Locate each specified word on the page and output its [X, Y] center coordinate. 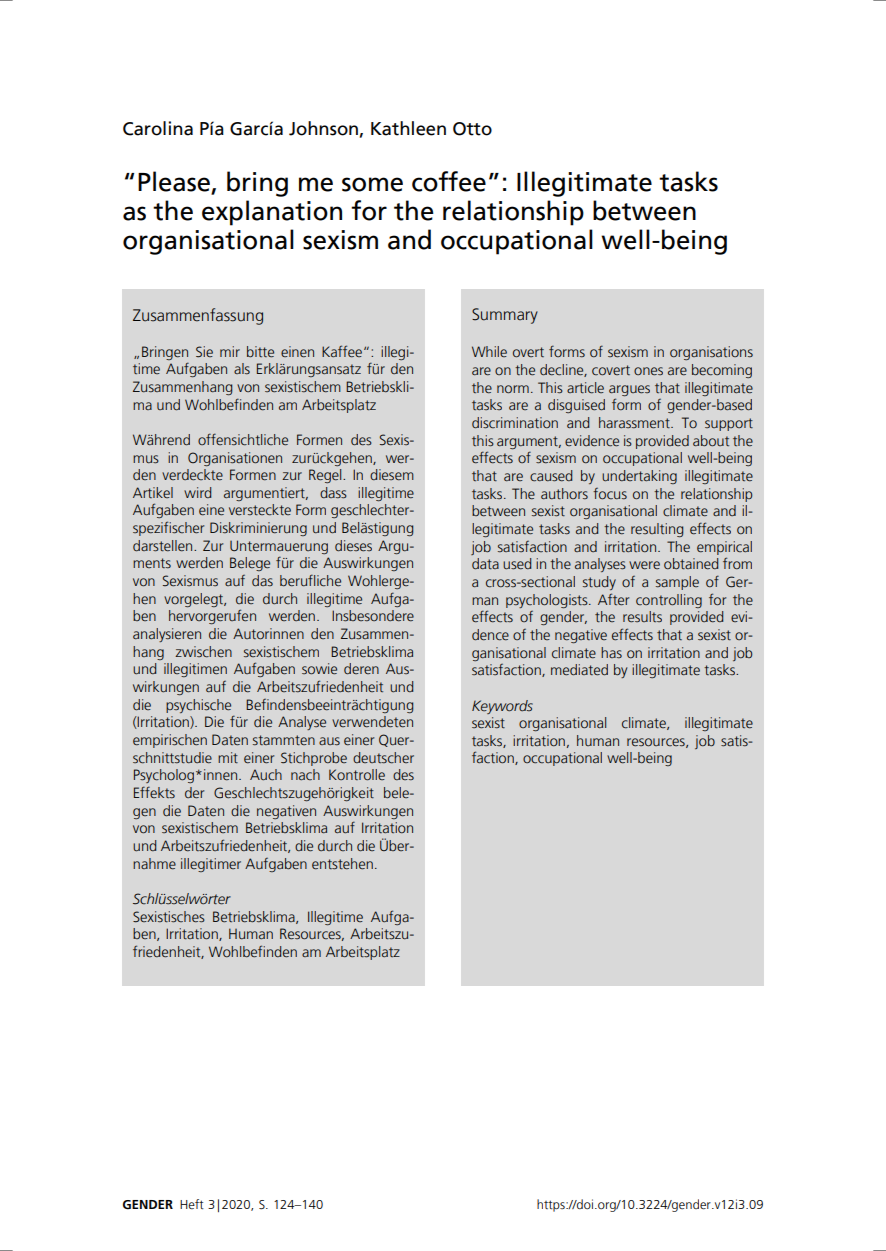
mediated [579, 670]
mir [230, 351]
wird [197, 492]
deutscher [383, 758]
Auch [266, 775]
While [489, 351]
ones [648, 371]
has [611, 653]
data [485, 564]
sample [677, 583]
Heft [192, 1204]
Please [174, 181]
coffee [449, 181]
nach [305, 774]
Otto [472, 129]
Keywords [502, 707]
